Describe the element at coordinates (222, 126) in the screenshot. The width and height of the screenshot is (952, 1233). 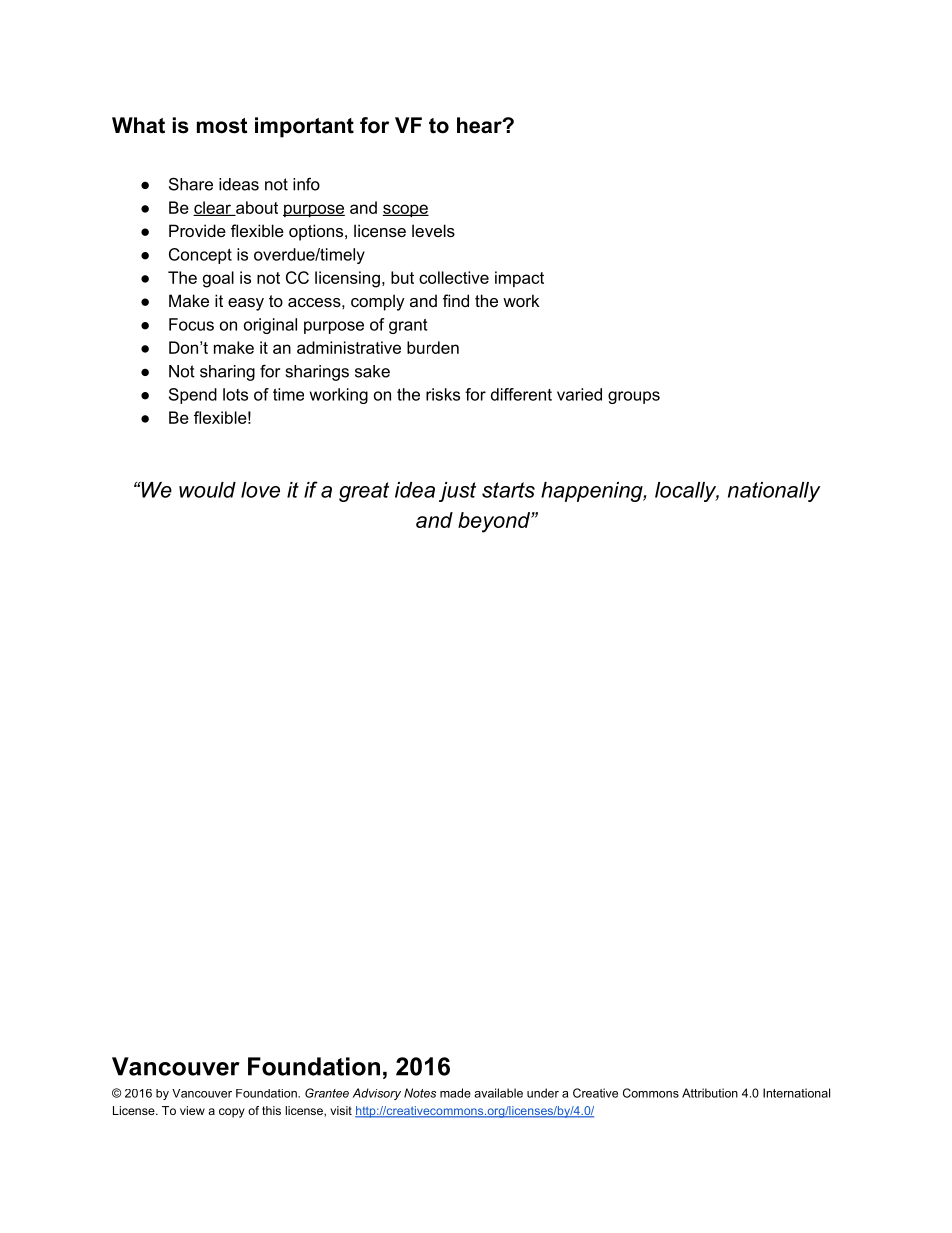
I see `most` at that location.
